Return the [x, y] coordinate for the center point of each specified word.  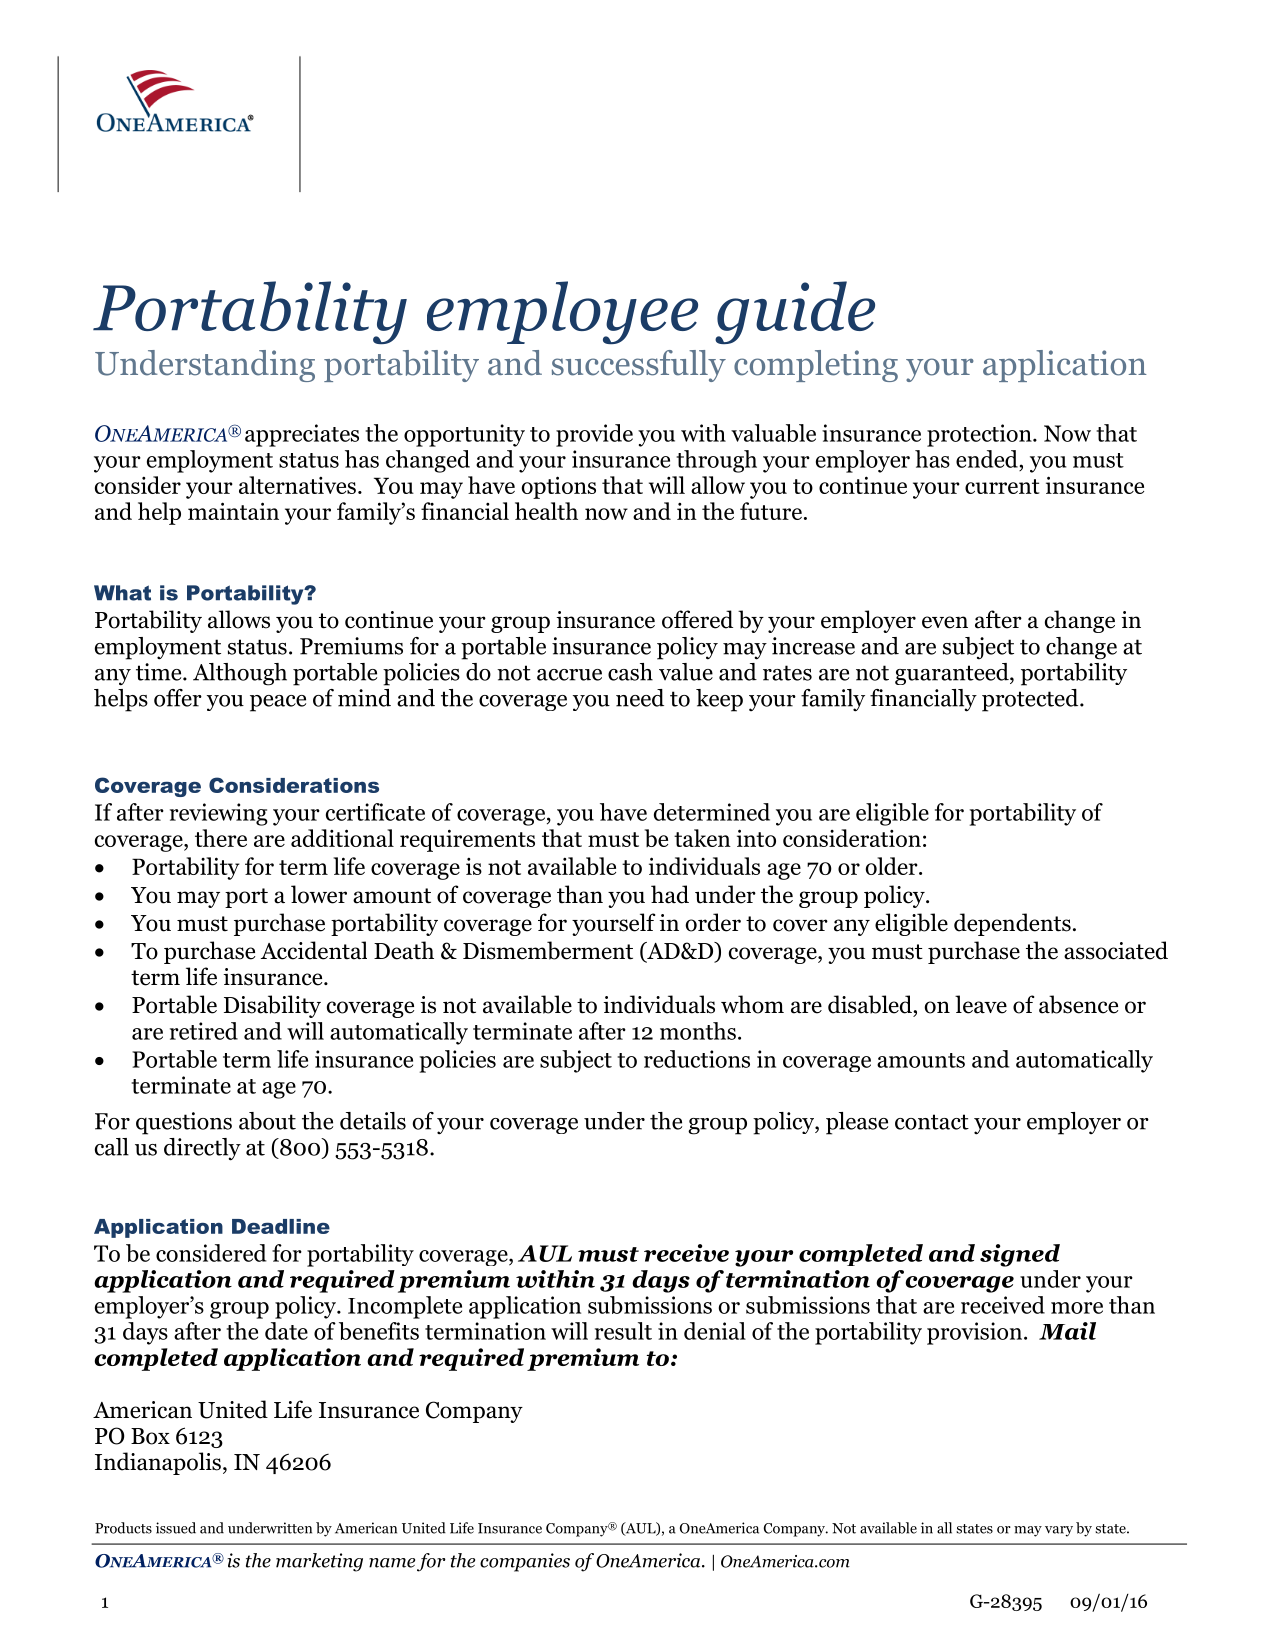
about [267, 1121]
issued [176, 1528]
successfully [639, 366]
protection [980, 435]
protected [1031, 700]
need [640, 698]
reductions [697, 1059]
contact [932, 1122]
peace [278, 703]
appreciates [302, 435]
